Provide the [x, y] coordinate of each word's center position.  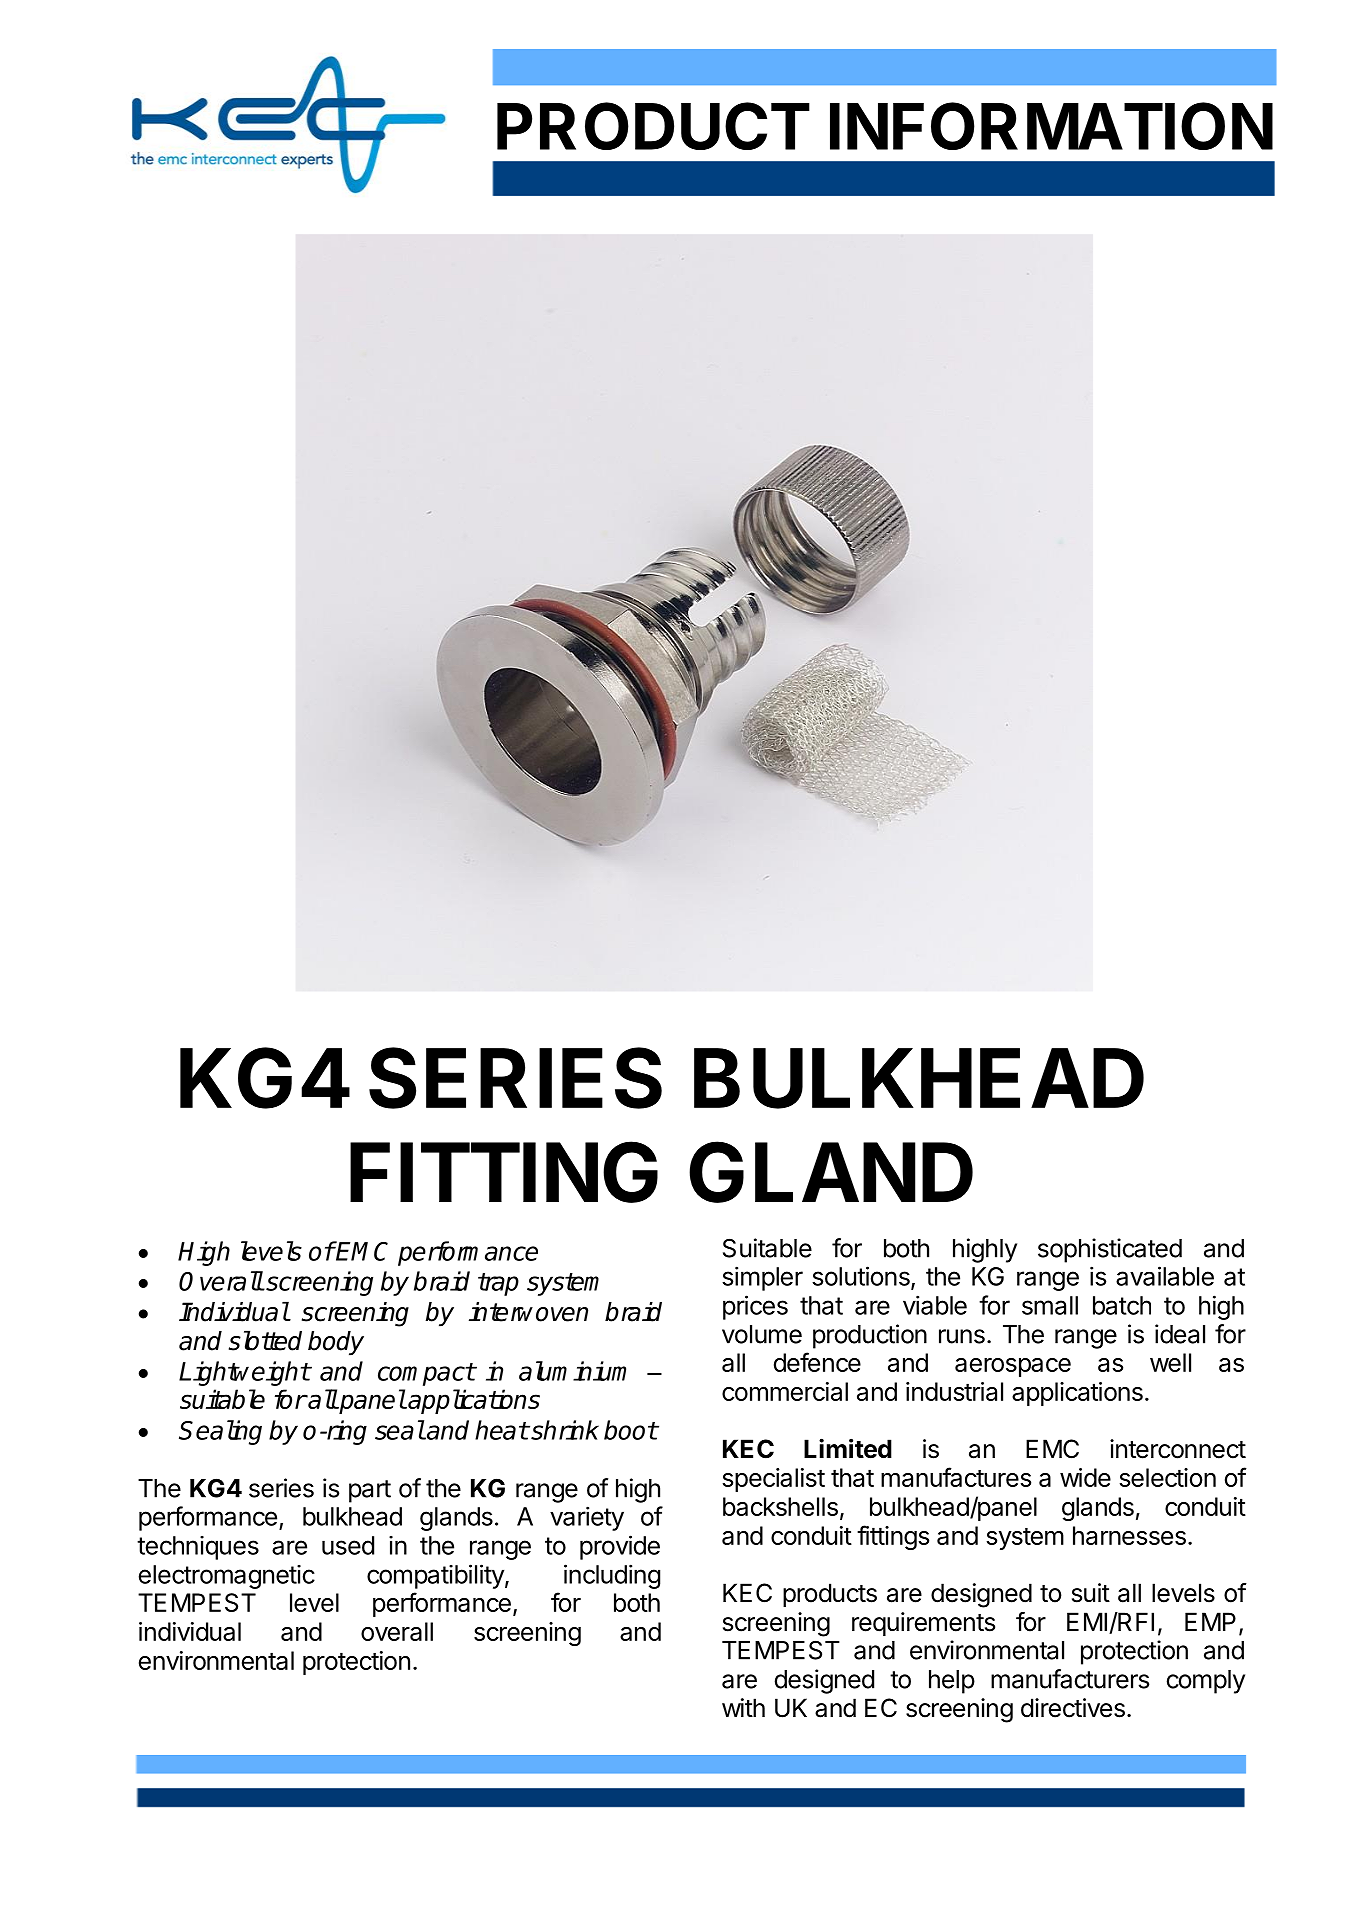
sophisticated [1110, 1250]
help [952, 1682]
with [743, 1707]
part [370, 1491]
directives [1073, 1708]
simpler [762, 1278]
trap [498, 1284]
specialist [773, 1480]
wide [1085, 1477]
